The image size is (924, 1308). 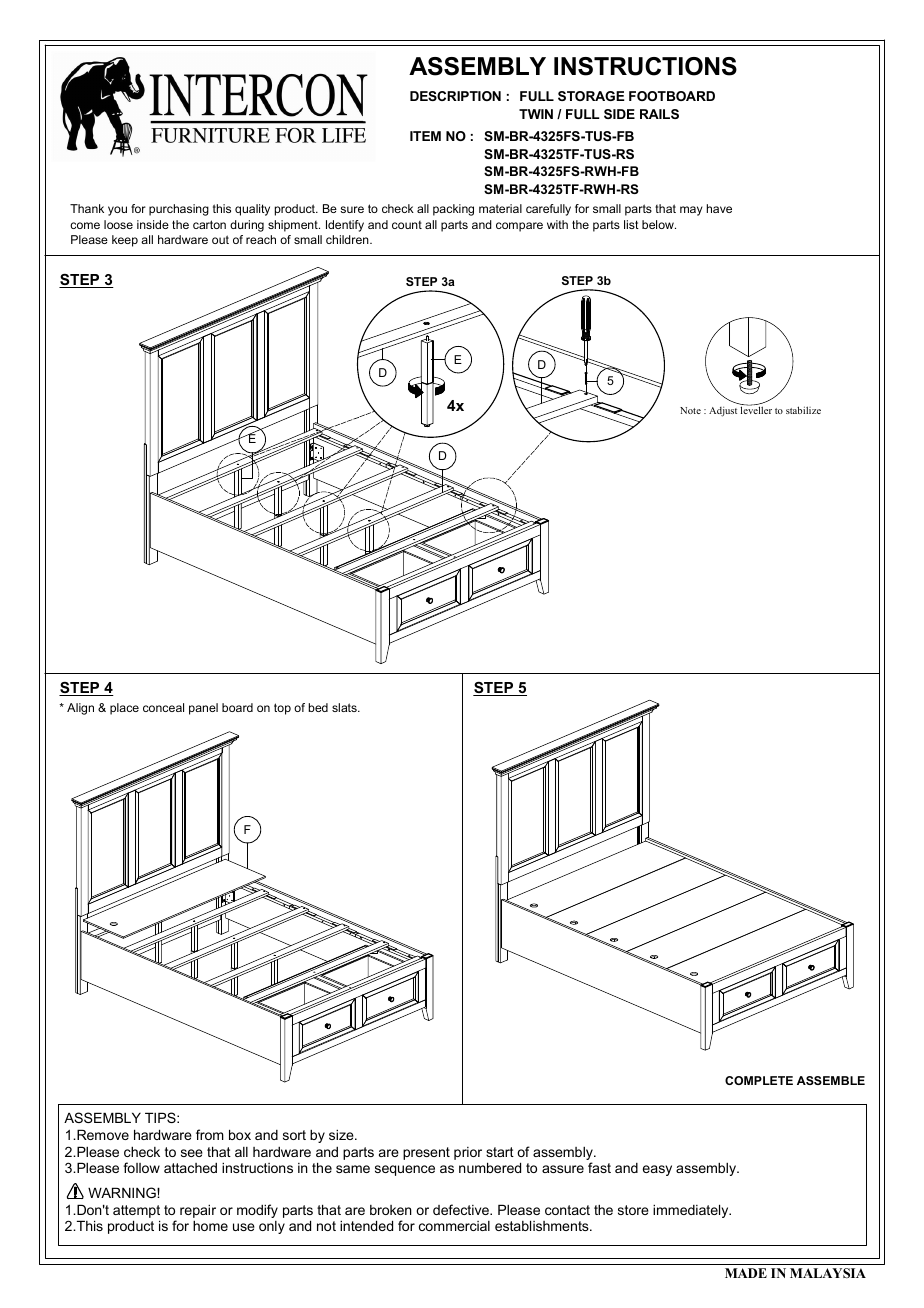 What do you see at coordinates (454, 1226) in the screenshot?
I see `commercial` at bounding box center [454, 1226].
